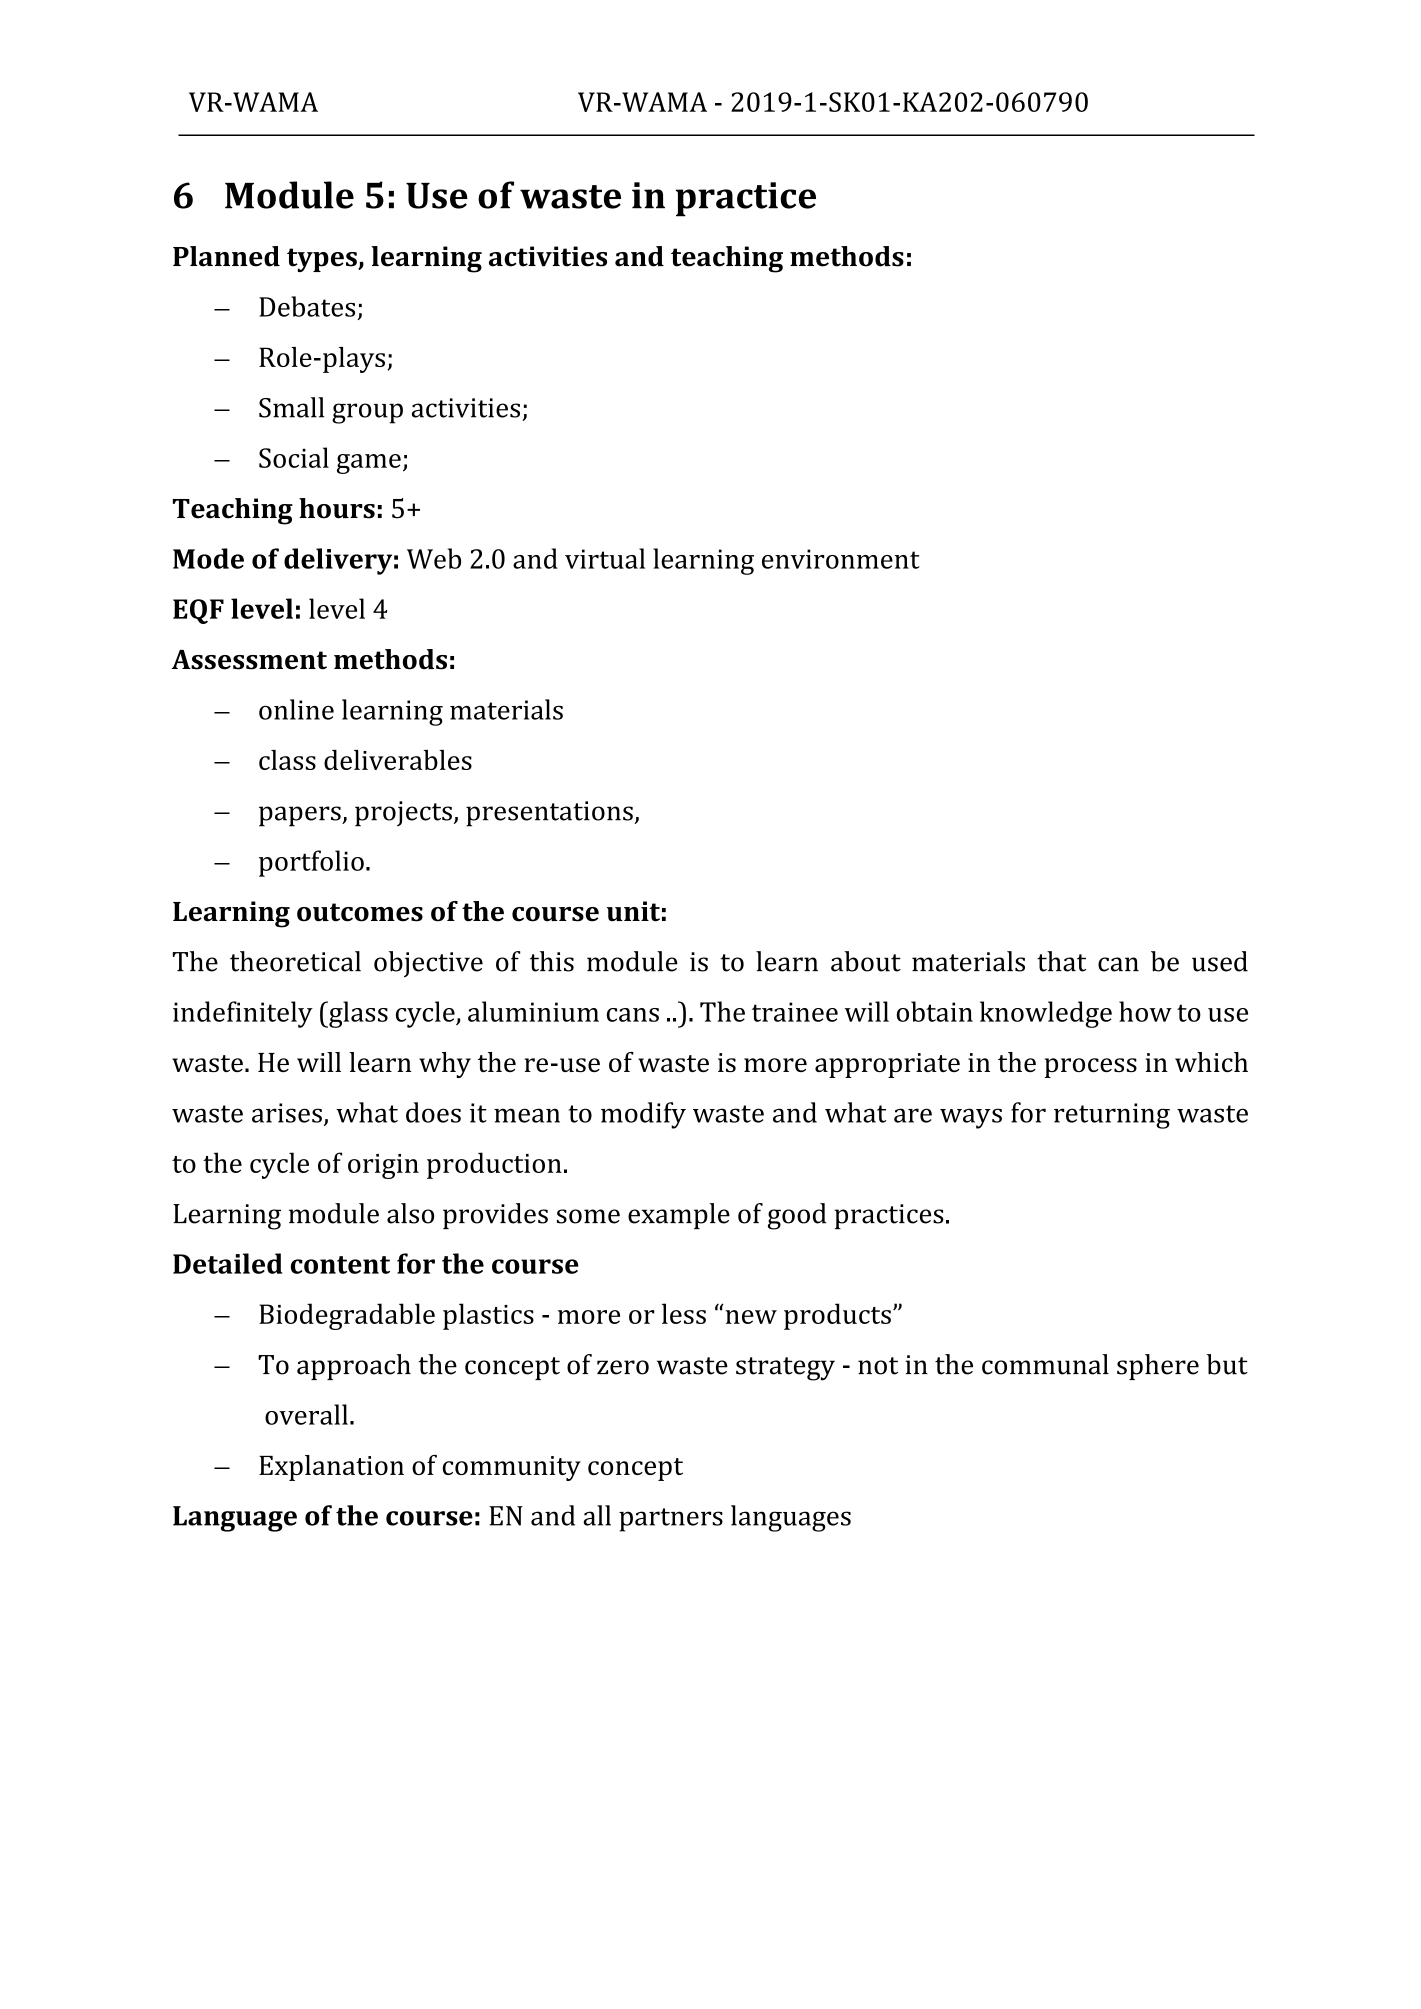 This screenshot has width=1421, height=2009. I want to click on about, so click(866, 961).
